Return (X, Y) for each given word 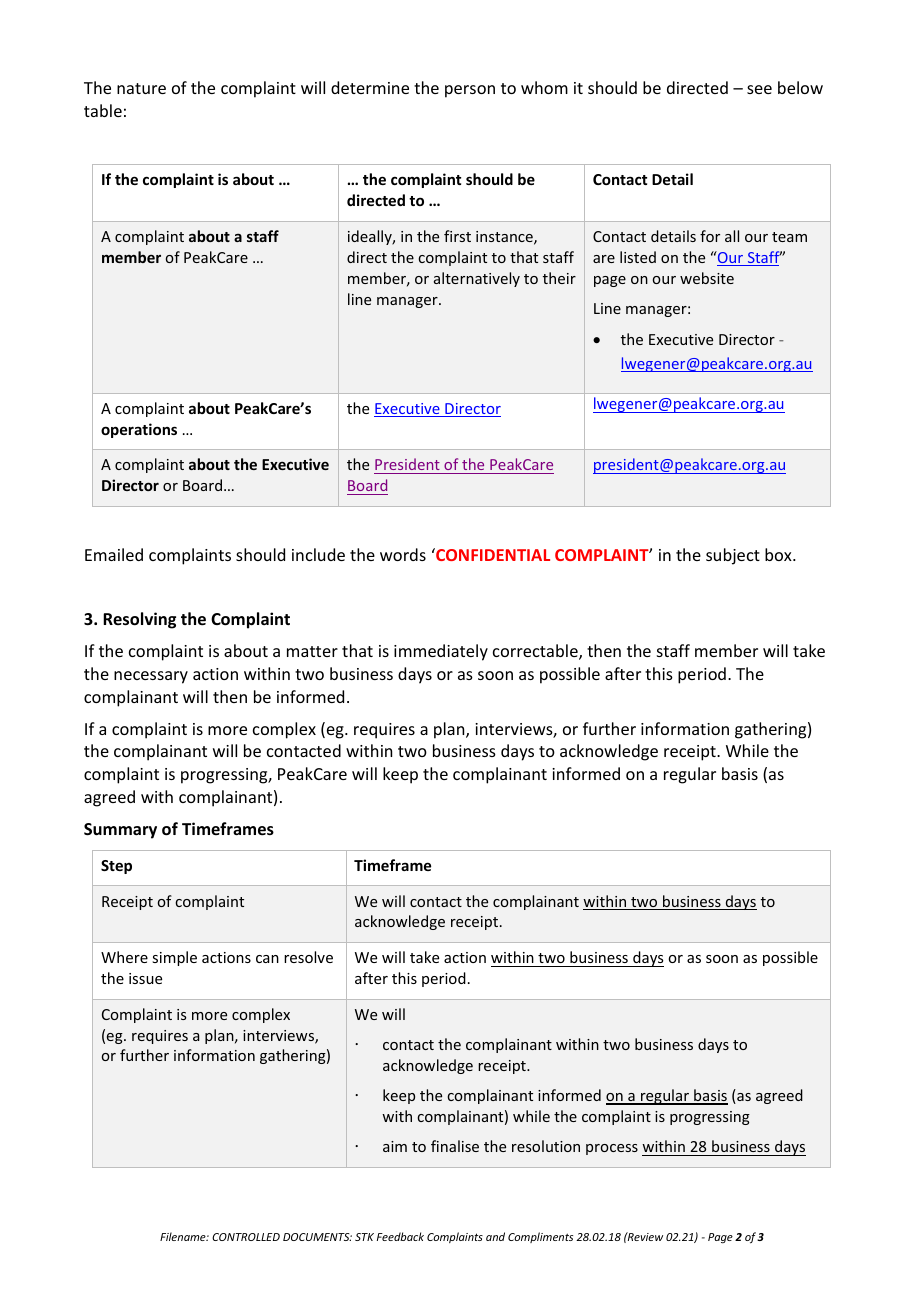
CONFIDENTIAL (492, 554)
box (779, 554)
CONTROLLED (246, 1237)
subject (733, 556)
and (495, 1236)
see (759, 89)
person (470, 91)
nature (141, 88)
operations (139, 430)
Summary (120, 831)
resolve (308, 957)
